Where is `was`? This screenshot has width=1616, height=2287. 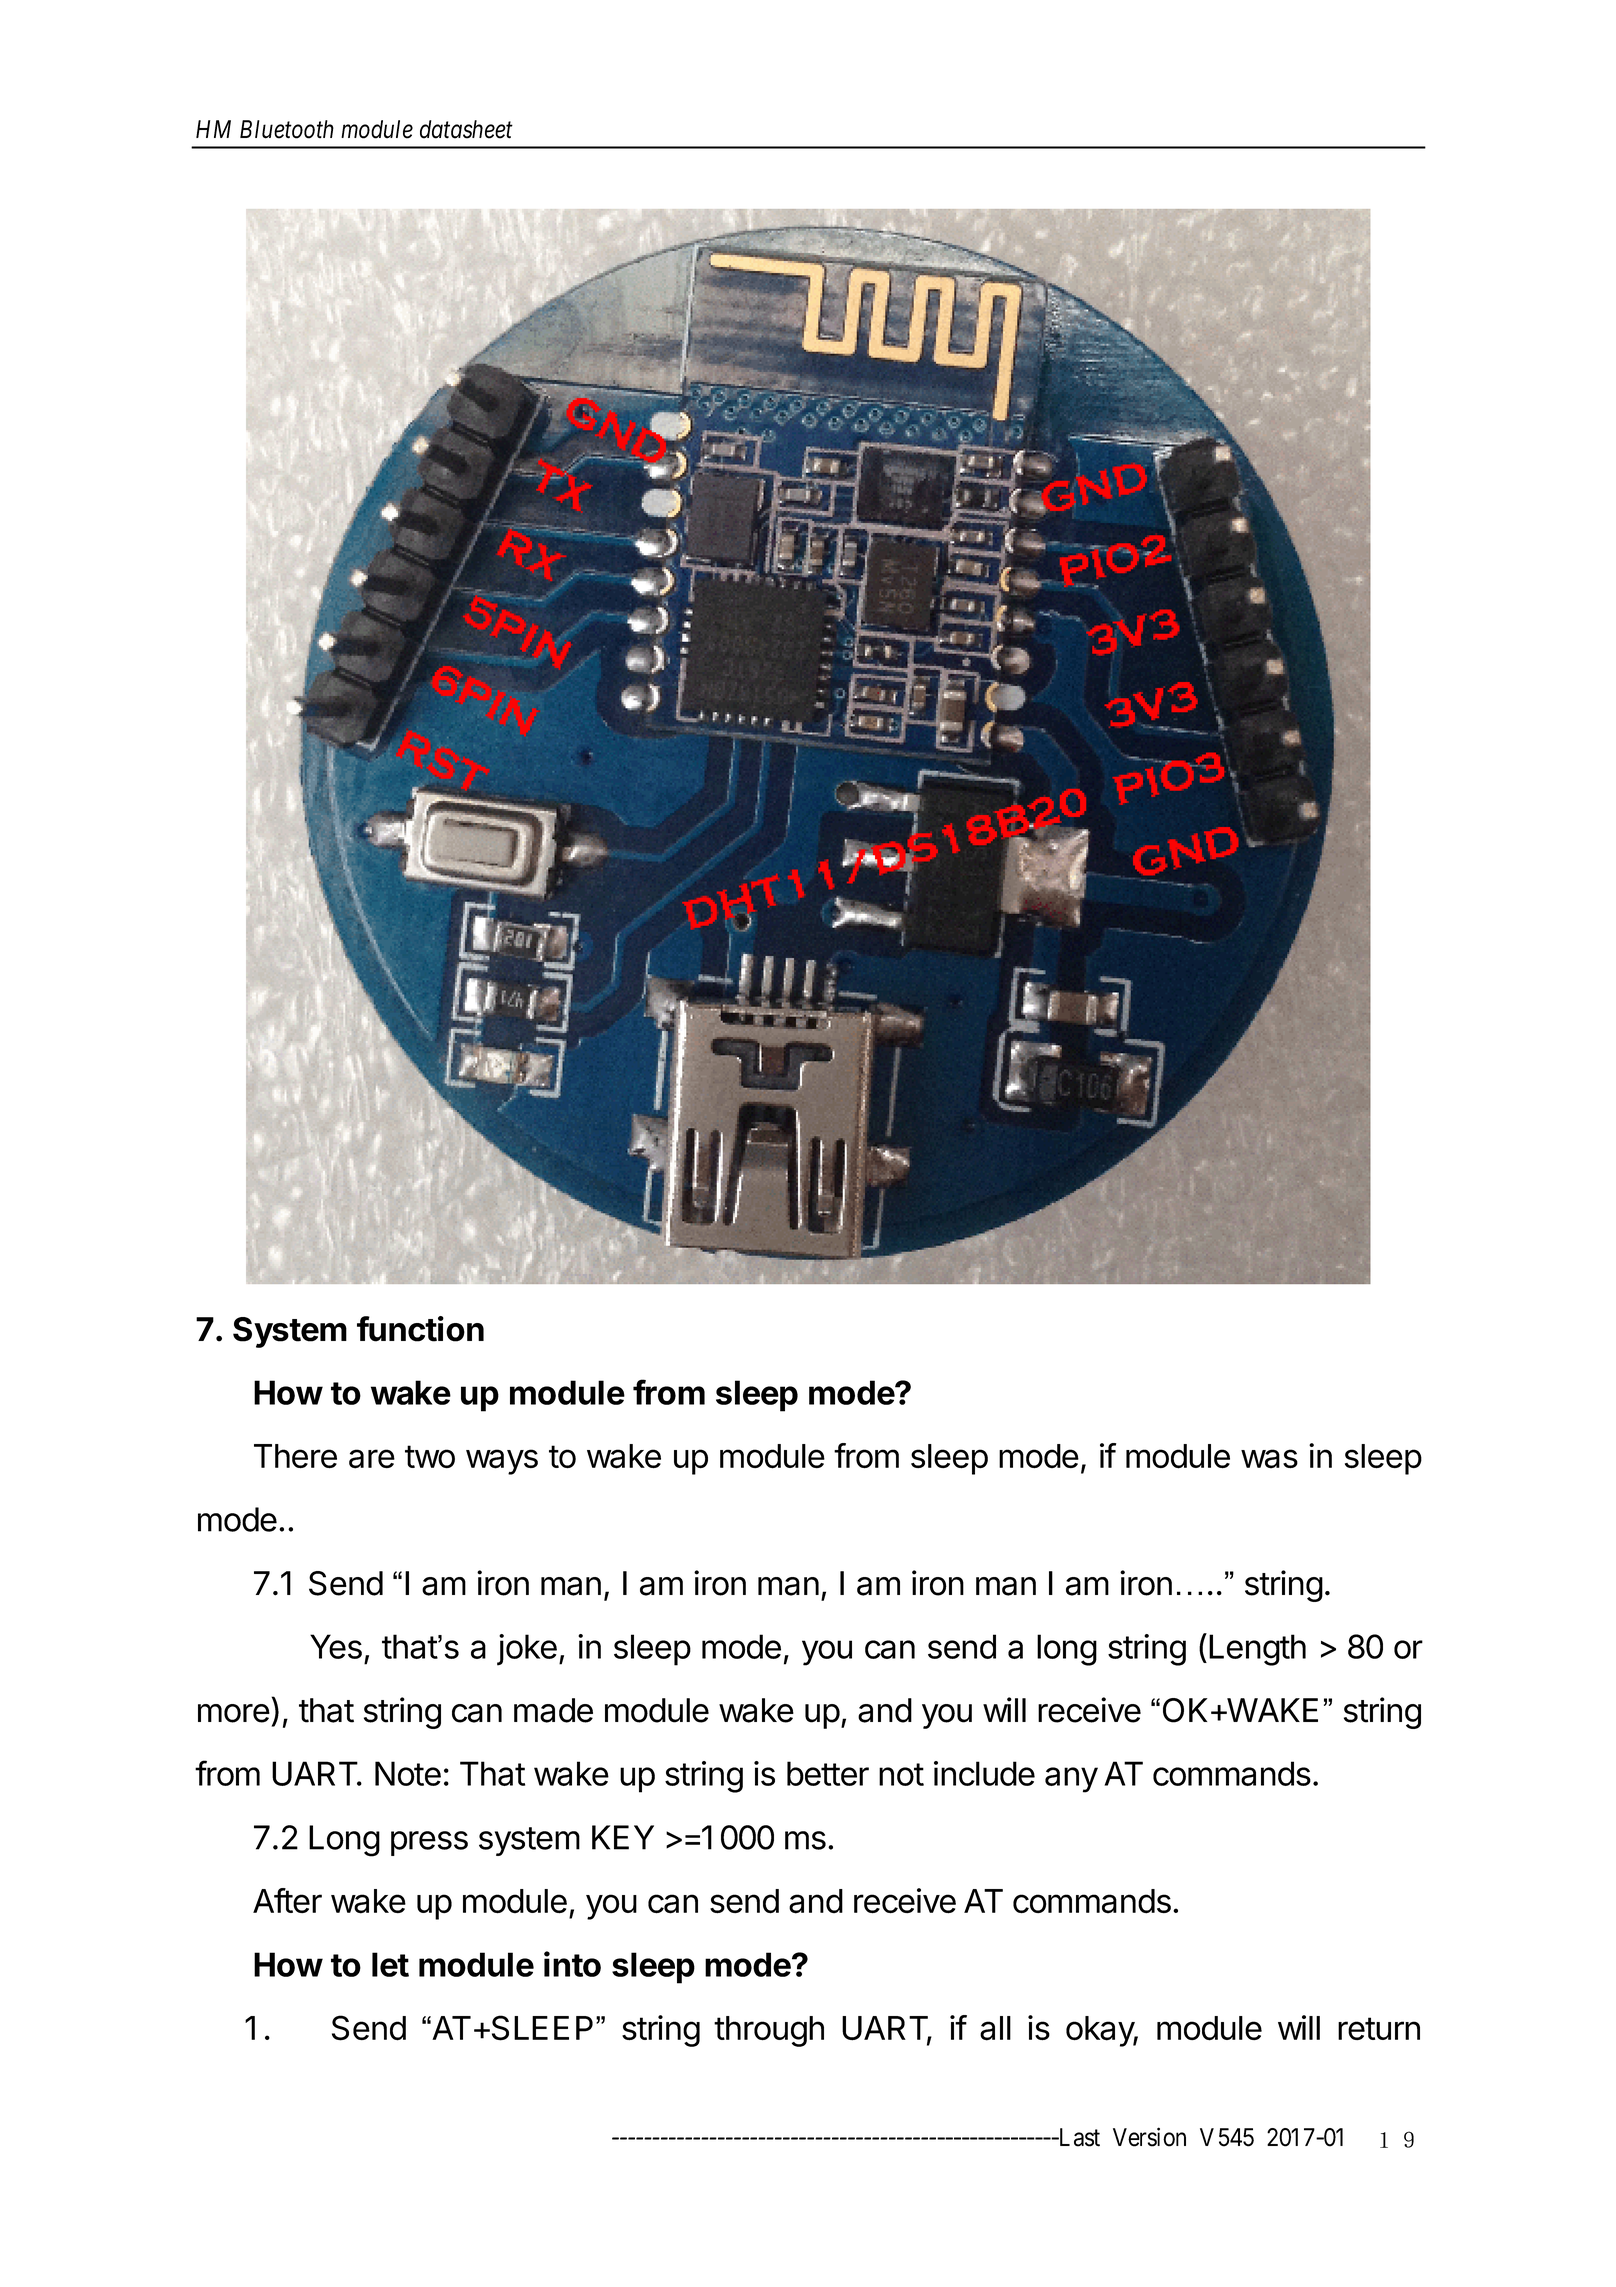 was is located at coordinates (1269, 1459).
